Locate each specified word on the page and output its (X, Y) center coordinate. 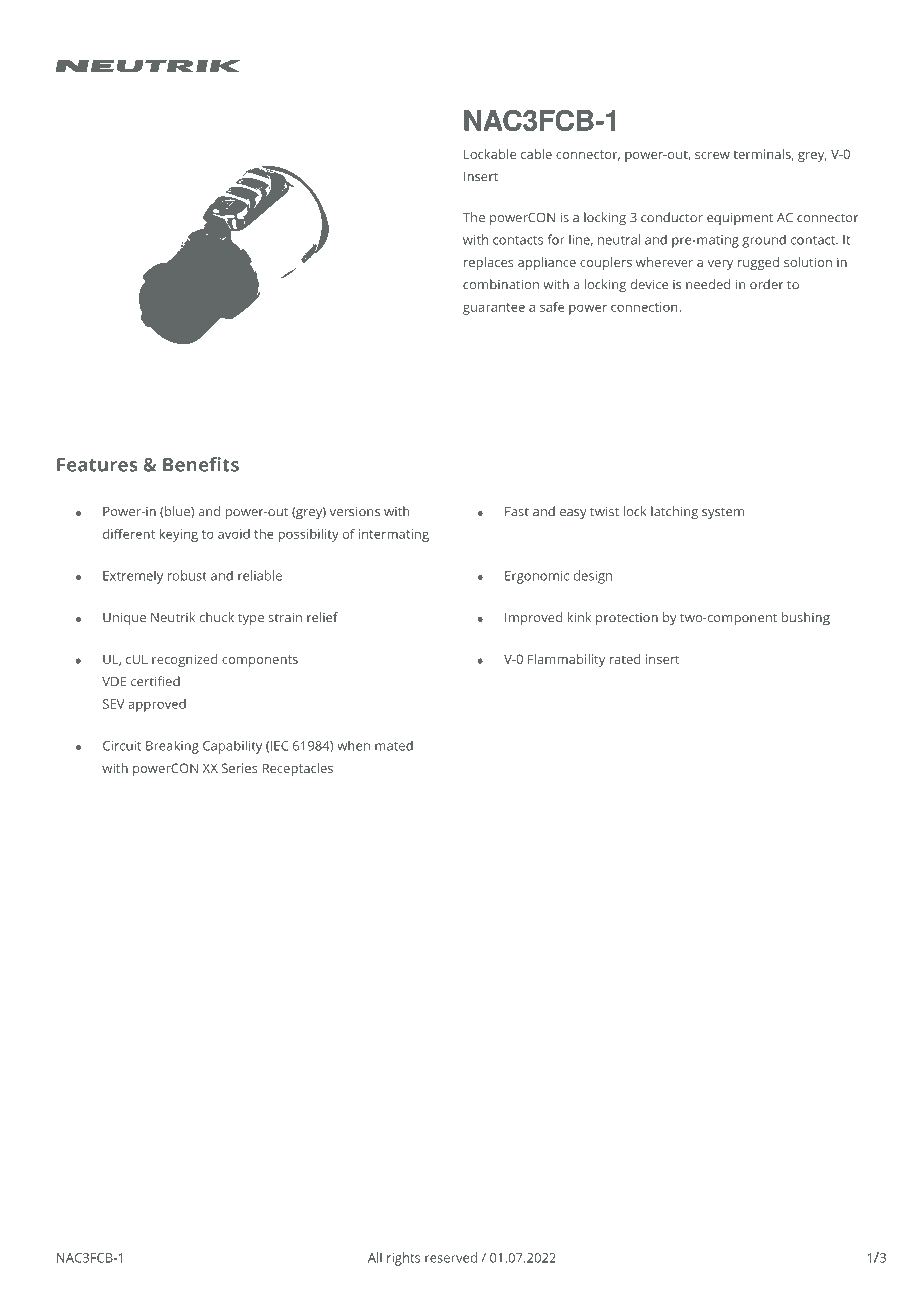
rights (403, 1259)
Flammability (566, 660)
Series (240, 768)
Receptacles (298, 769)
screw (712, 155)
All (375, 1257)
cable (536, 154)
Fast (517, 512)
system (723, 514)
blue (178, 512)
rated (625, 659)
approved (157, 705)
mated (394, 745)
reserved (451, 1257)
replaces (489, 263)
